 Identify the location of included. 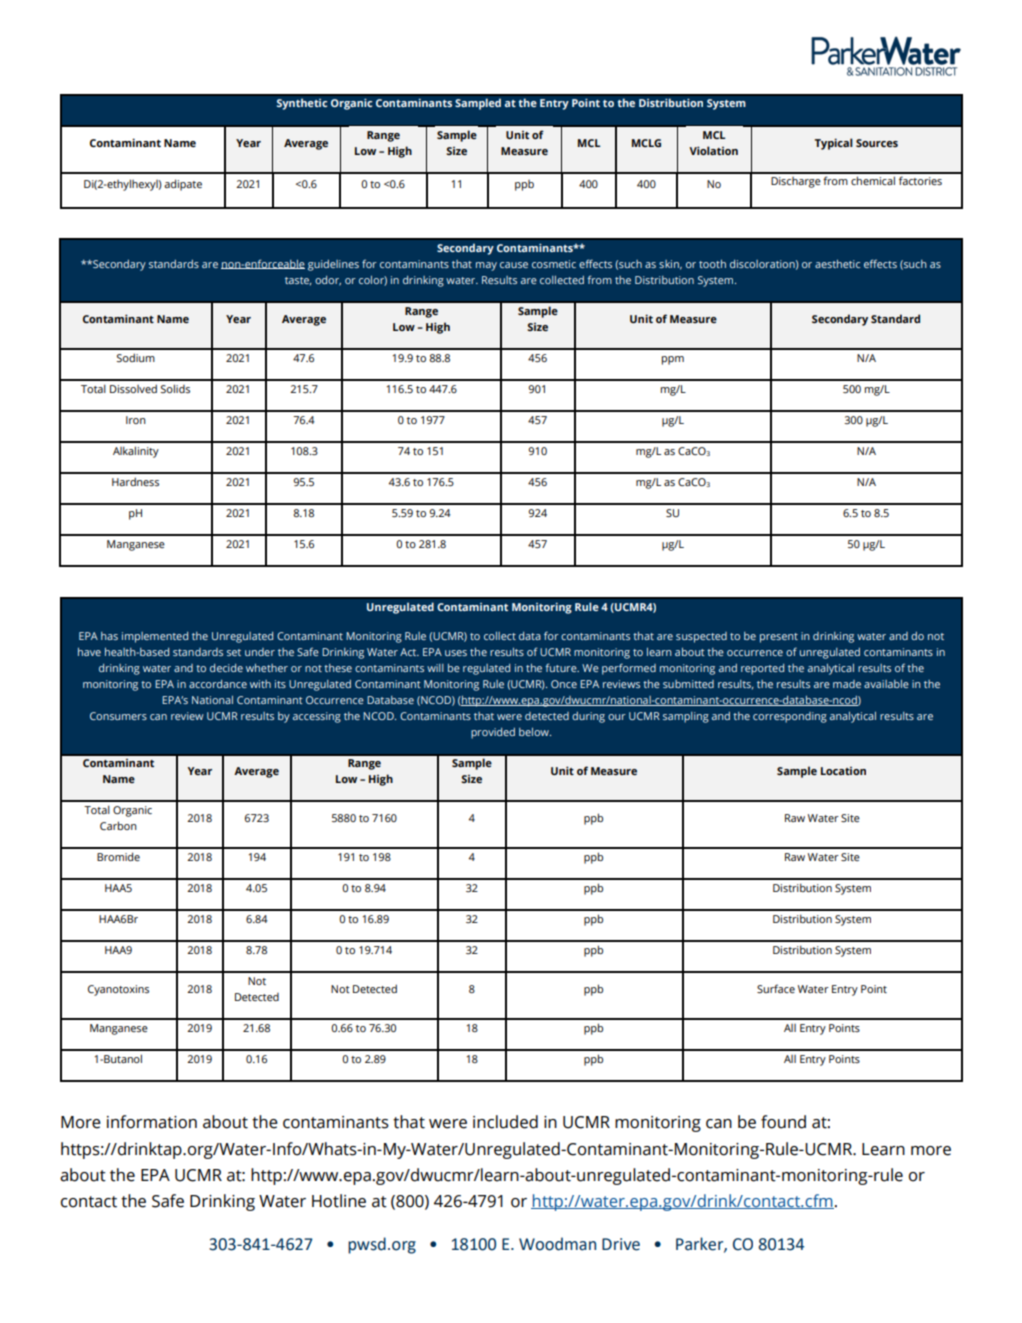
(505, 1122).
